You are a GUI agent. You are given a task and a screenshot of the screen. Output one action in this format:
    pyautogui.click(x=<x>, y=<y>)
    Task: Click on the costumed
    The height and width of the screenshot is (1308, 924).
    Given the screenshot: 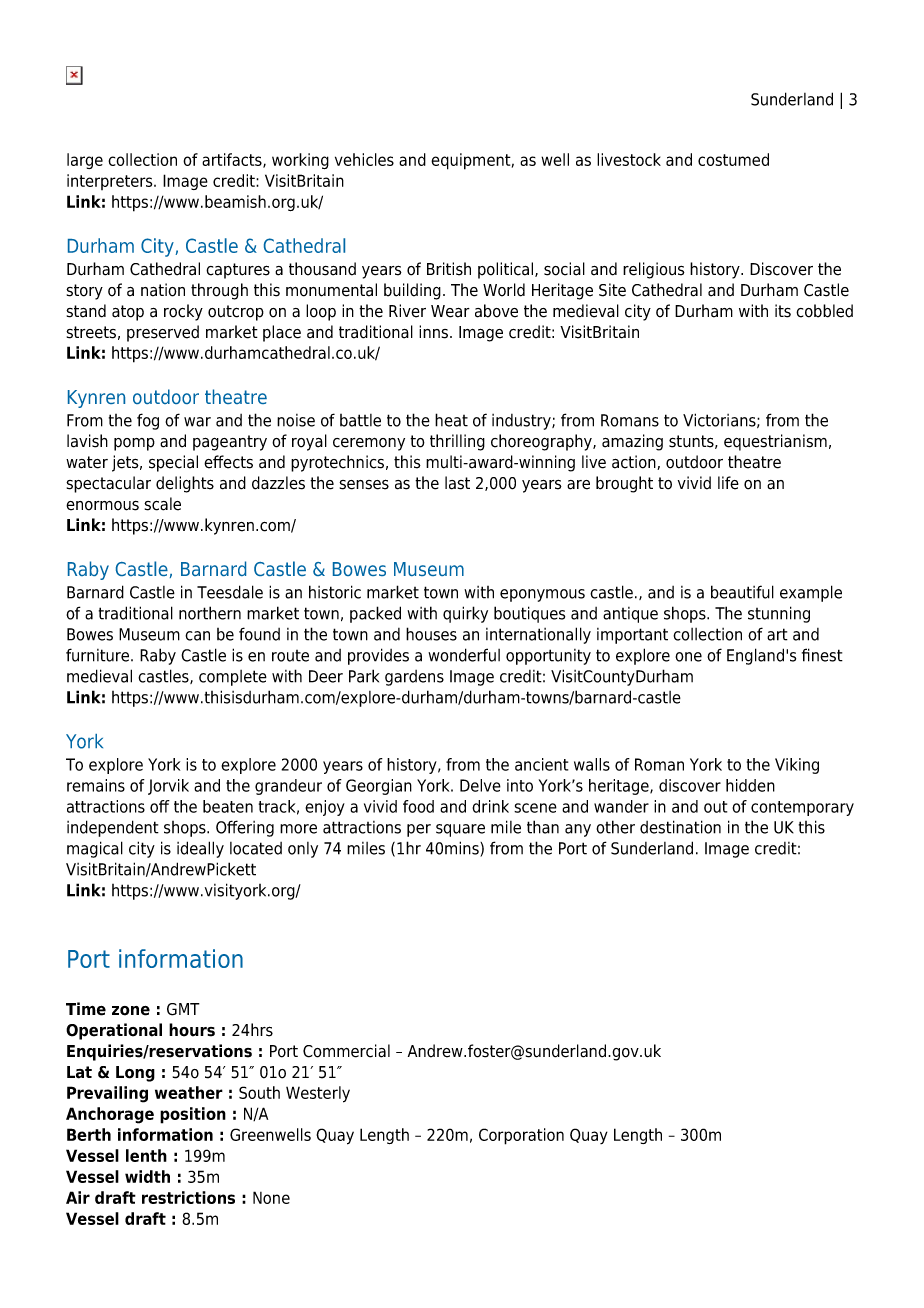 What is the action you would take?
    pyautogui.click(x=733, y=159)
